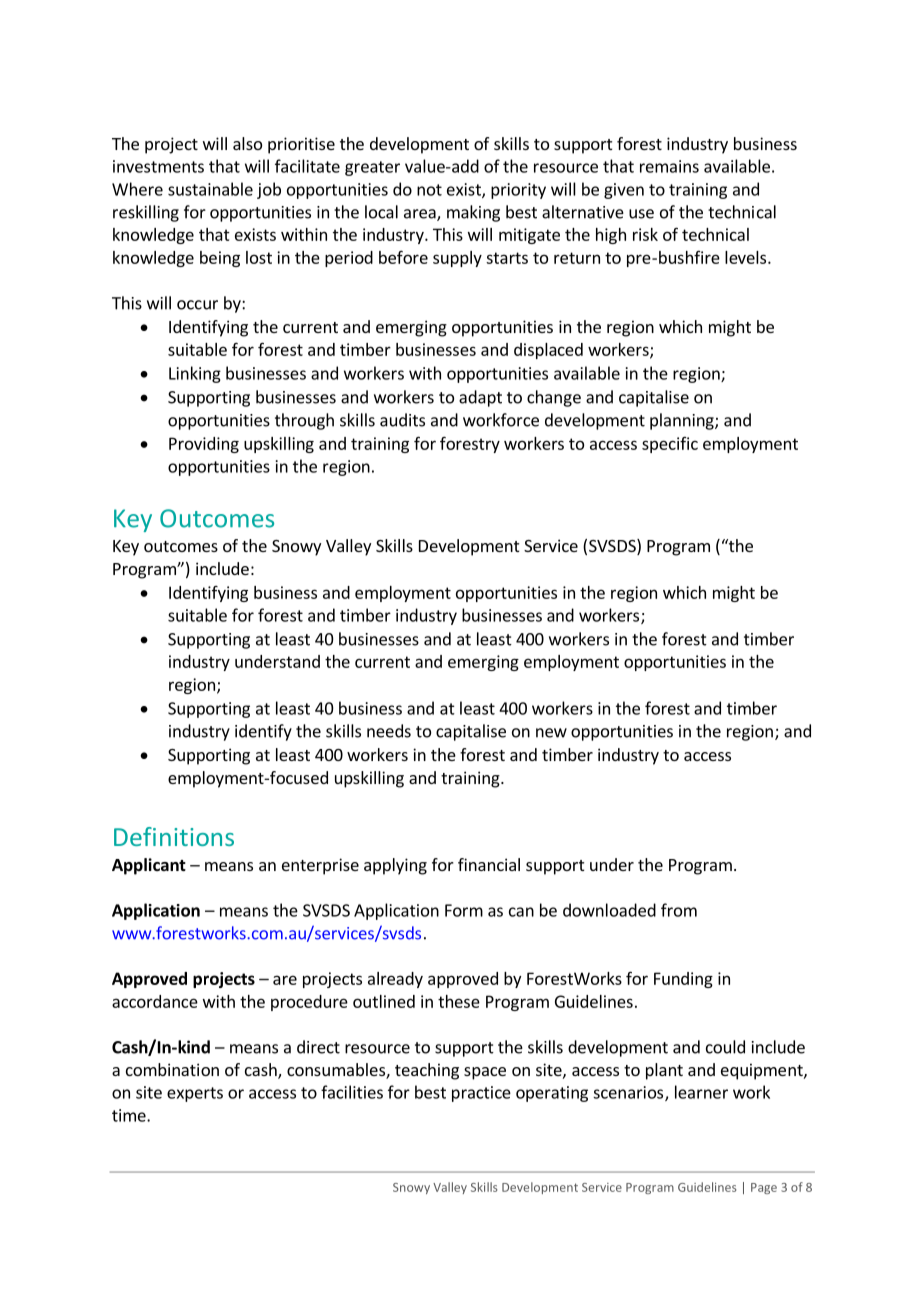 The width and height of the screenshot is (924, 1308). Describe the element at coordinates (551, 733) in the screenshot. I see `new` at that location.
